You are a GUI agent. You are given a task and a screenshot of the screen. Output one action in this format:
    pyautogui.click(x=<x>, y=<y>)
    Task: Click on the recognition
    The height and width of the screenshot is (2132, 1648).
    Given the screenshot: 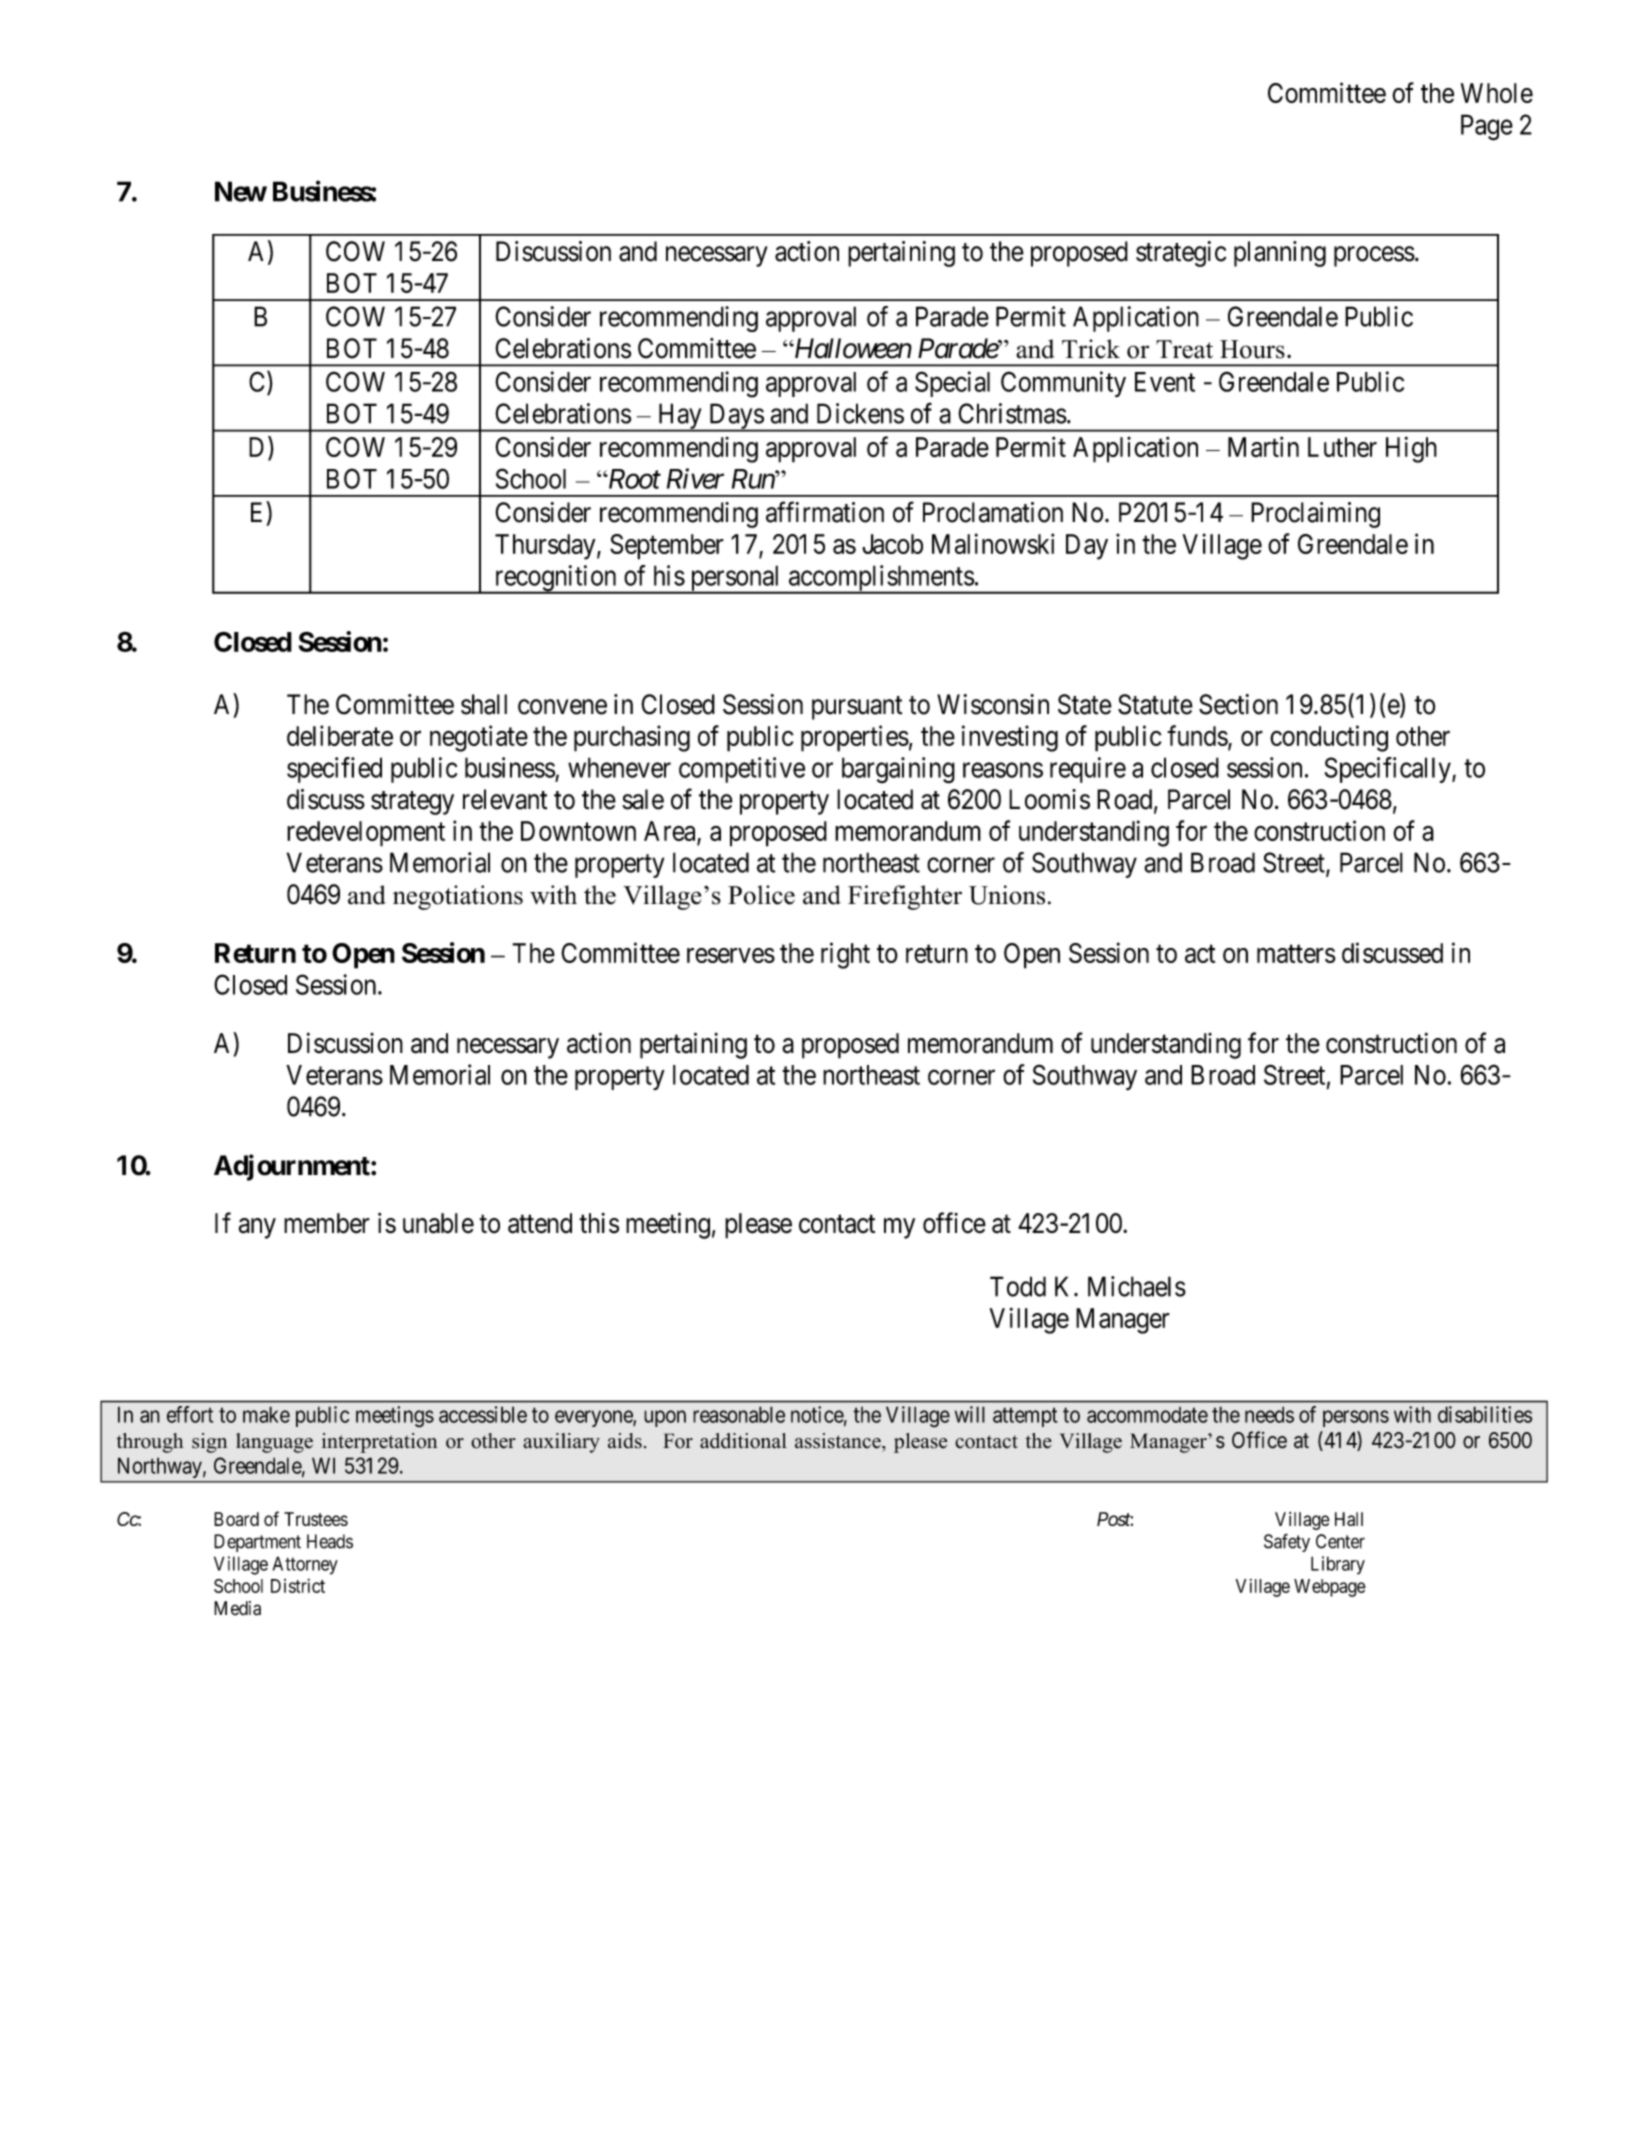 What is the action you would take?
    pyautogui.click(x=555, y=579)
